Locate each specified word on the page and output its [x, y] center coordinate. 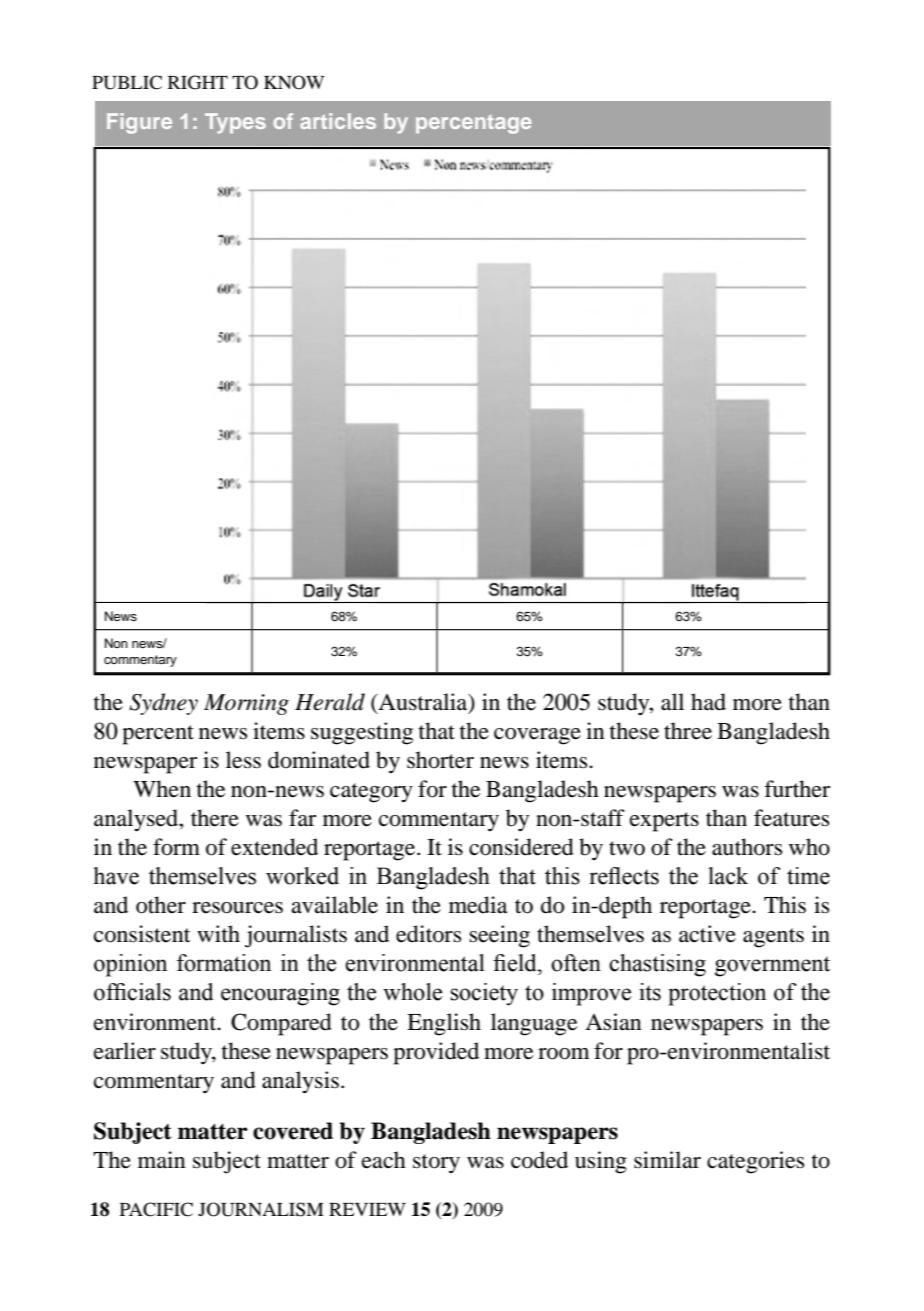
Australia [423, 702]
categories [755, 1162]
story [436, 1164]
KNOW [294, 82]
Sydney [163, 704]
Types [235, 123]
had [708, 702]
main [162, 1160]
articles [338, 121]
